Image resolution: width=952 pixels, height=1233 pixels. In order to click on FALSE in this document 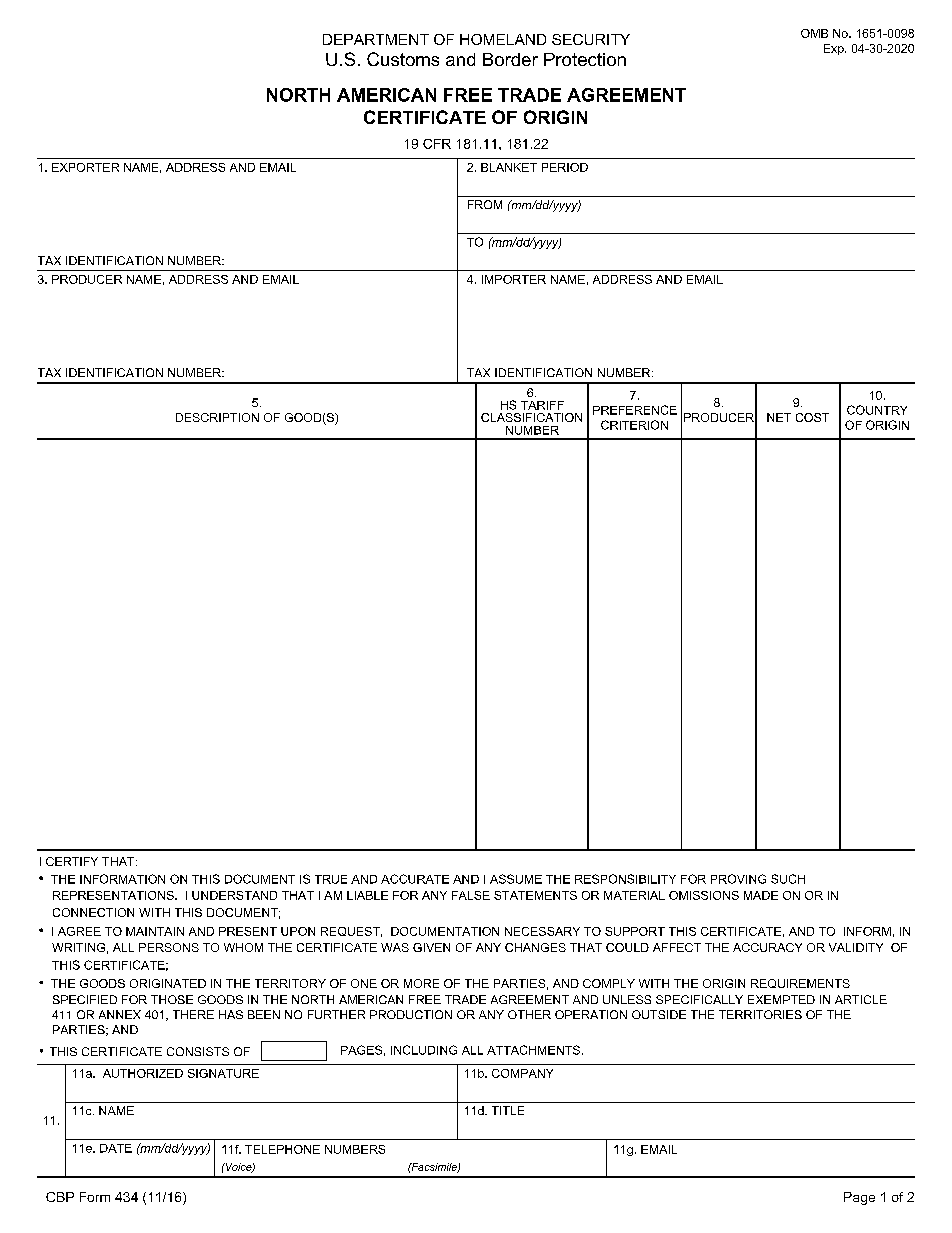, I will do `click(471, 895)`.
